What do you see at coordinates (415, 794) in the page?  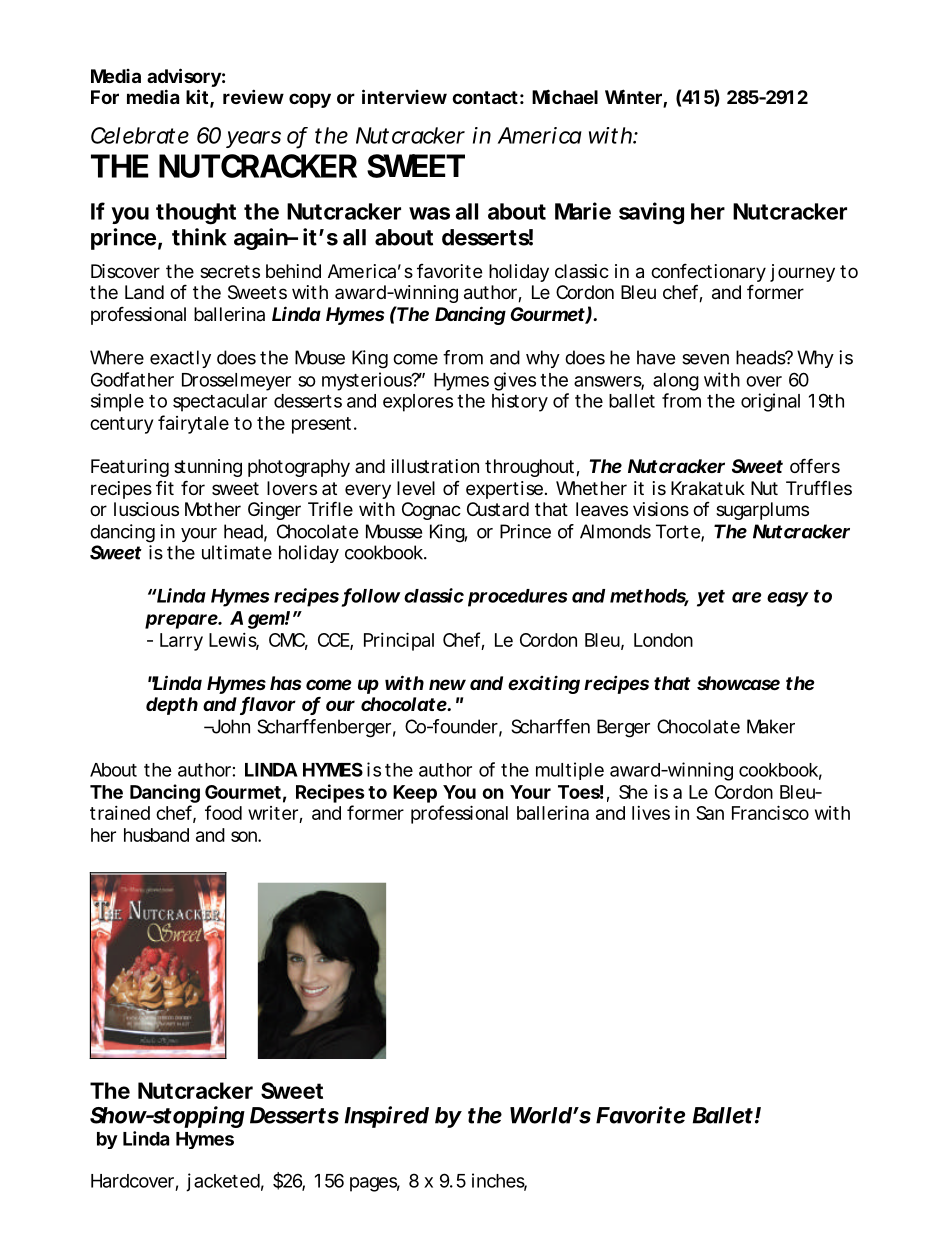 I see `Keep` at bounding box center [415, 794].
